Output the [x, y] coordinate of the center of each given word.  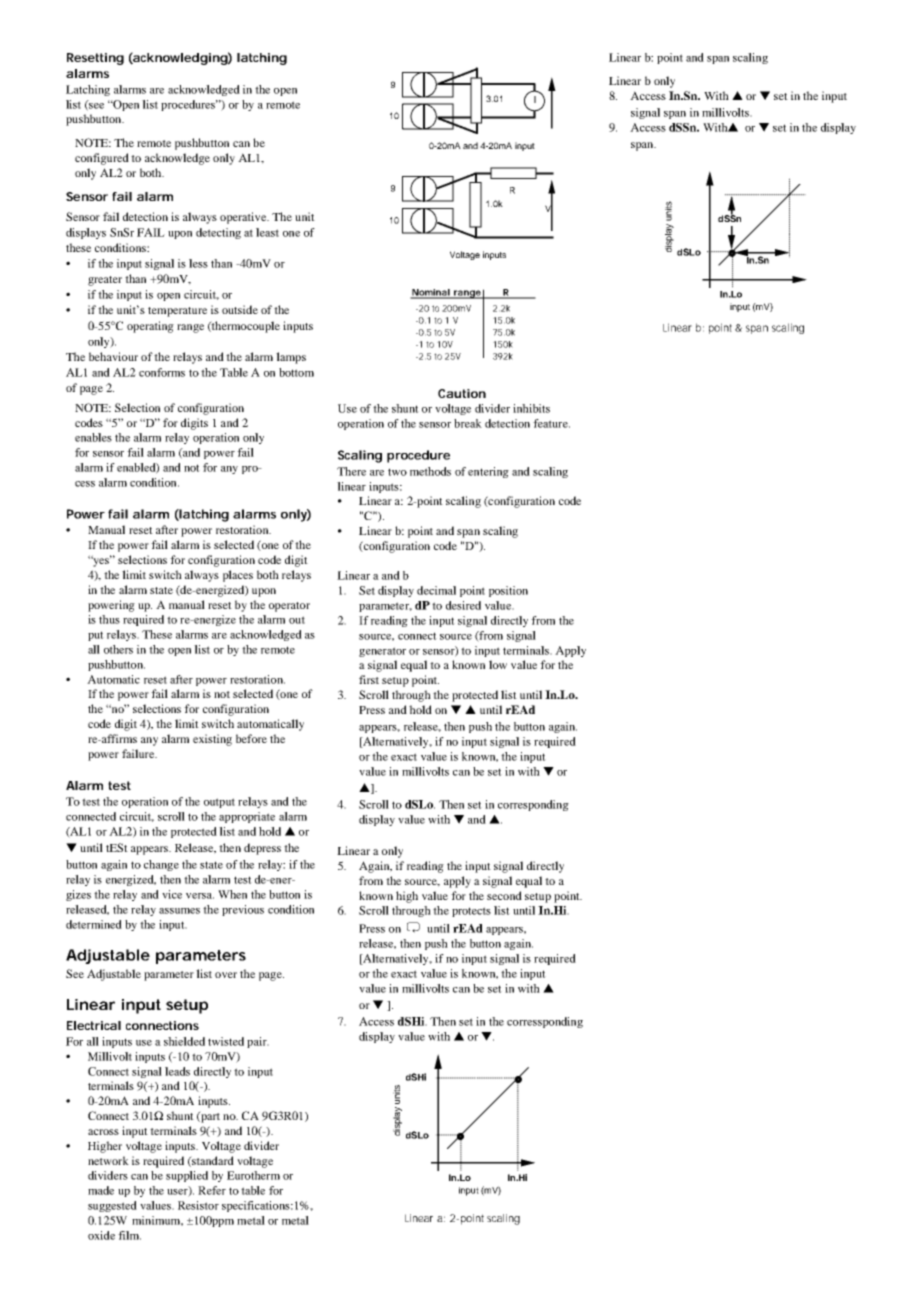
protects [471, 912]
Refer [212, 1190]
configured [102, 159]
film [129, 1235]
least [267, 232]
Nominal [431, 293]
